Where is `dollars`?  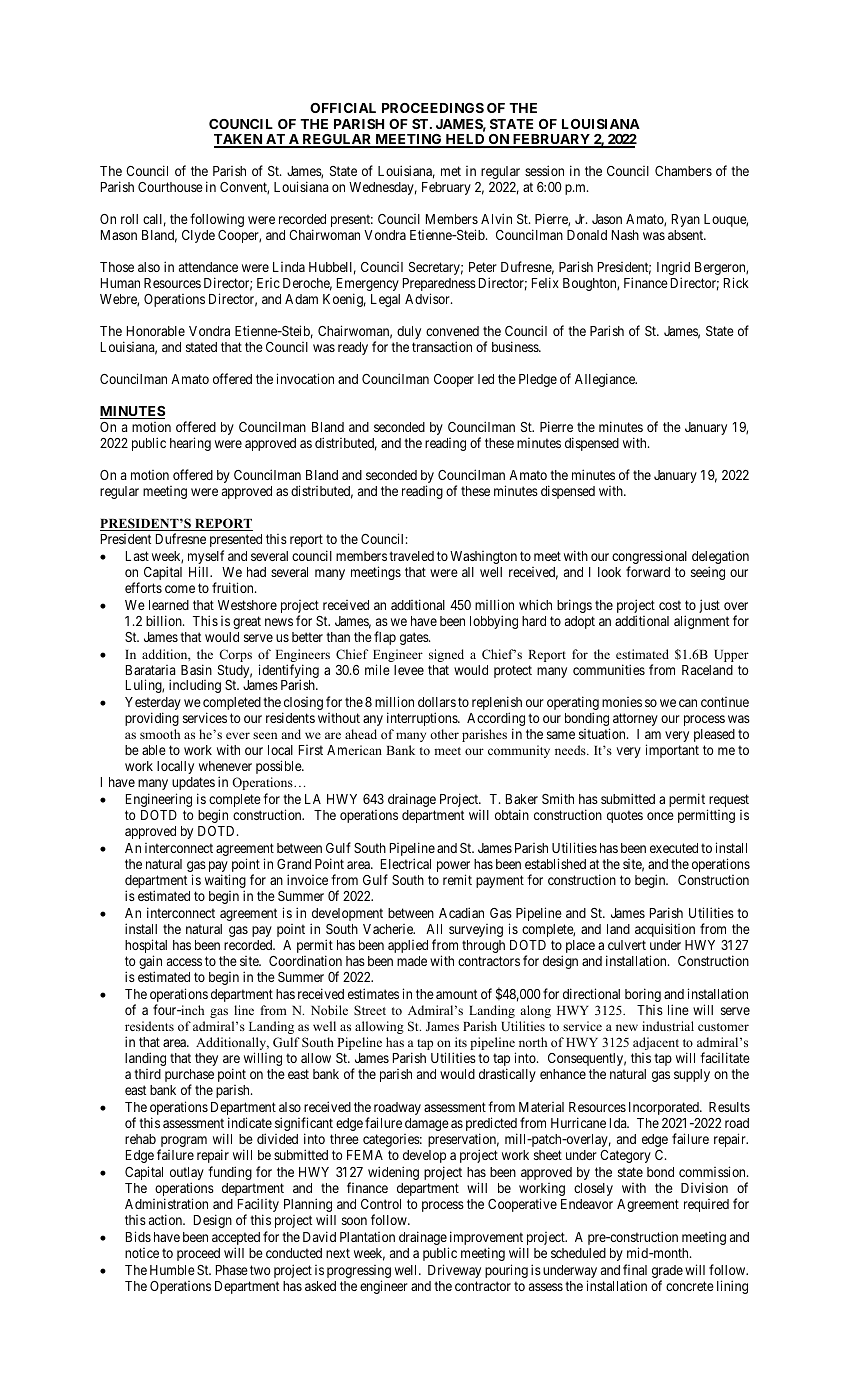
dollars is located at coordinates (437, 702).
